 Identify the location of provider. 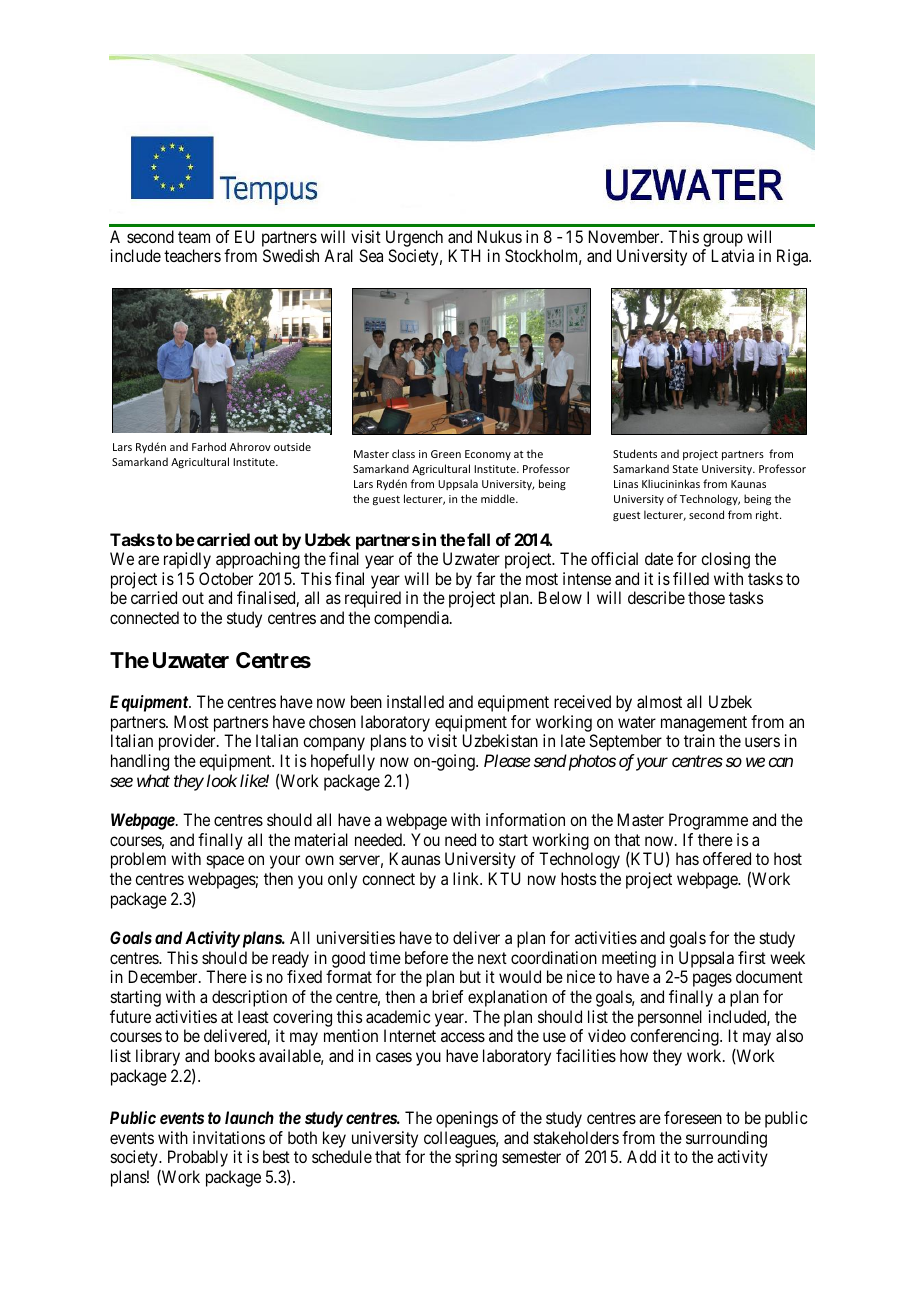
(188, 742).
